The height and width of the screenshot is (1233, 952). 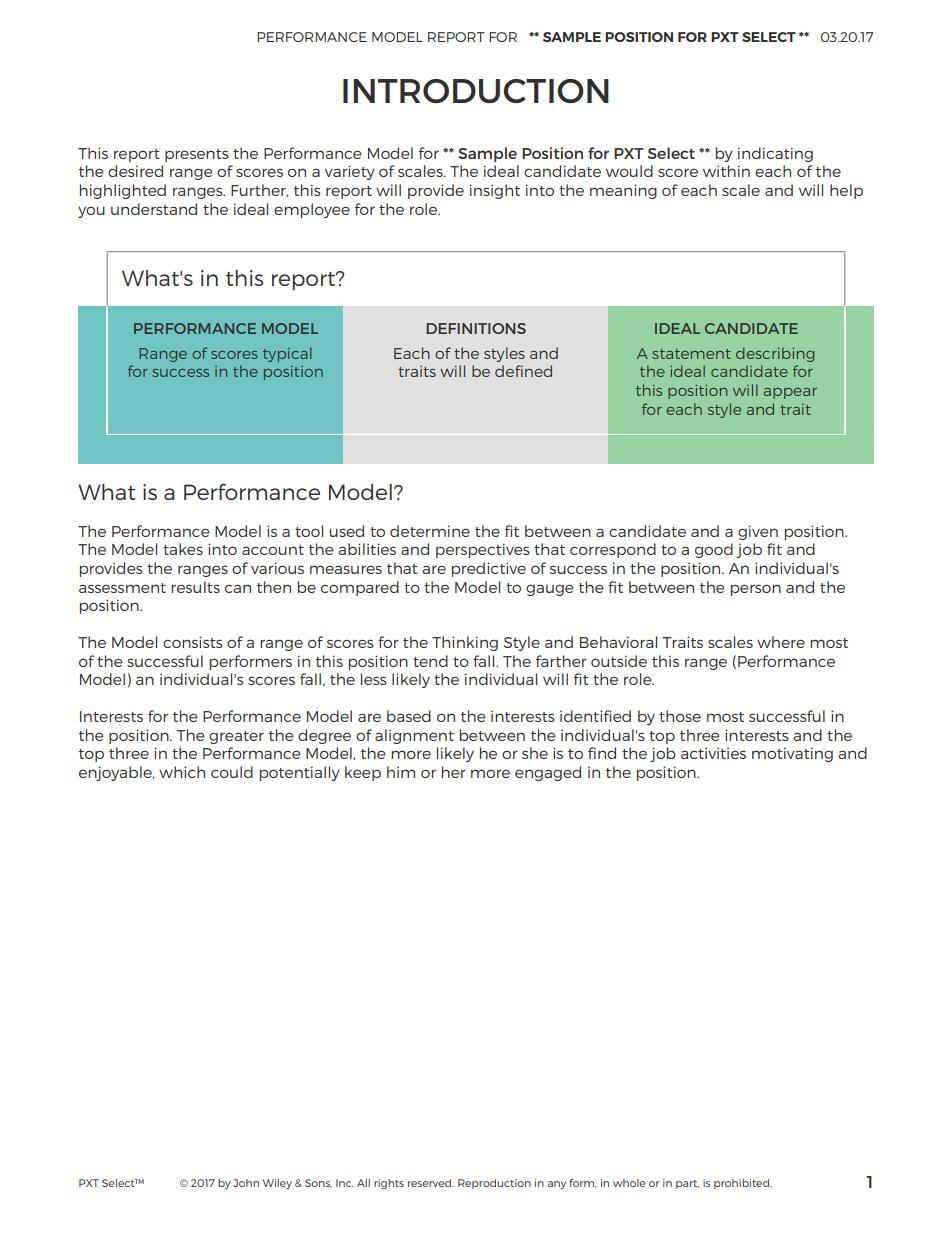 What do you see at coordinates (193, 642) in the screenshot?
I see `consists` at bounding box center [193, 642].
